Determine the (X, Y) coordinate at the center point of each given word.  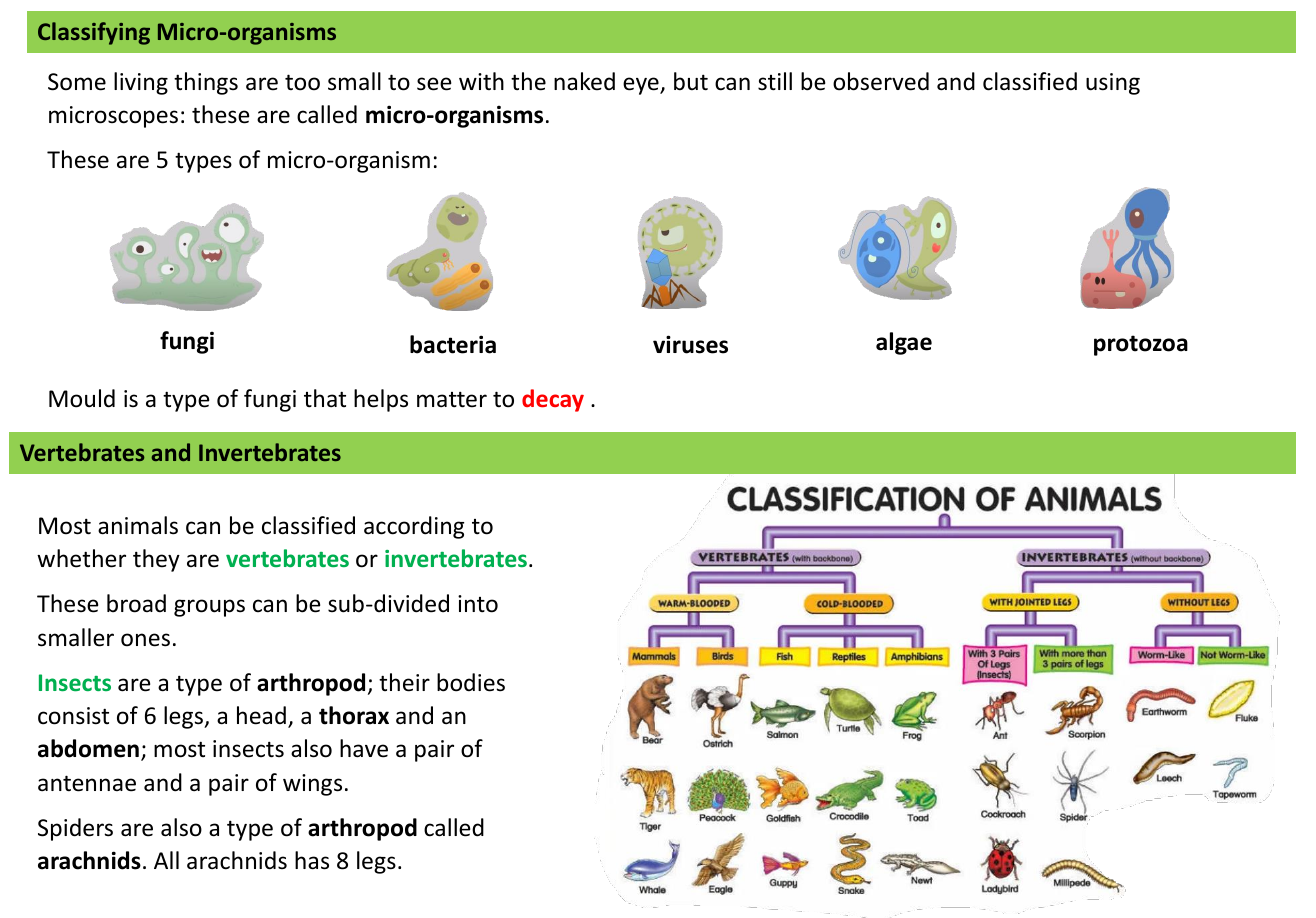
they (156, 560)
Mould (82, 398)
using (1113, 84)
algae (904, 343)
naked (584, 81)
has (312, 860)
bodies (471, 682)
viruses (690, 344)
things (206, 83)
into (478, 604)
